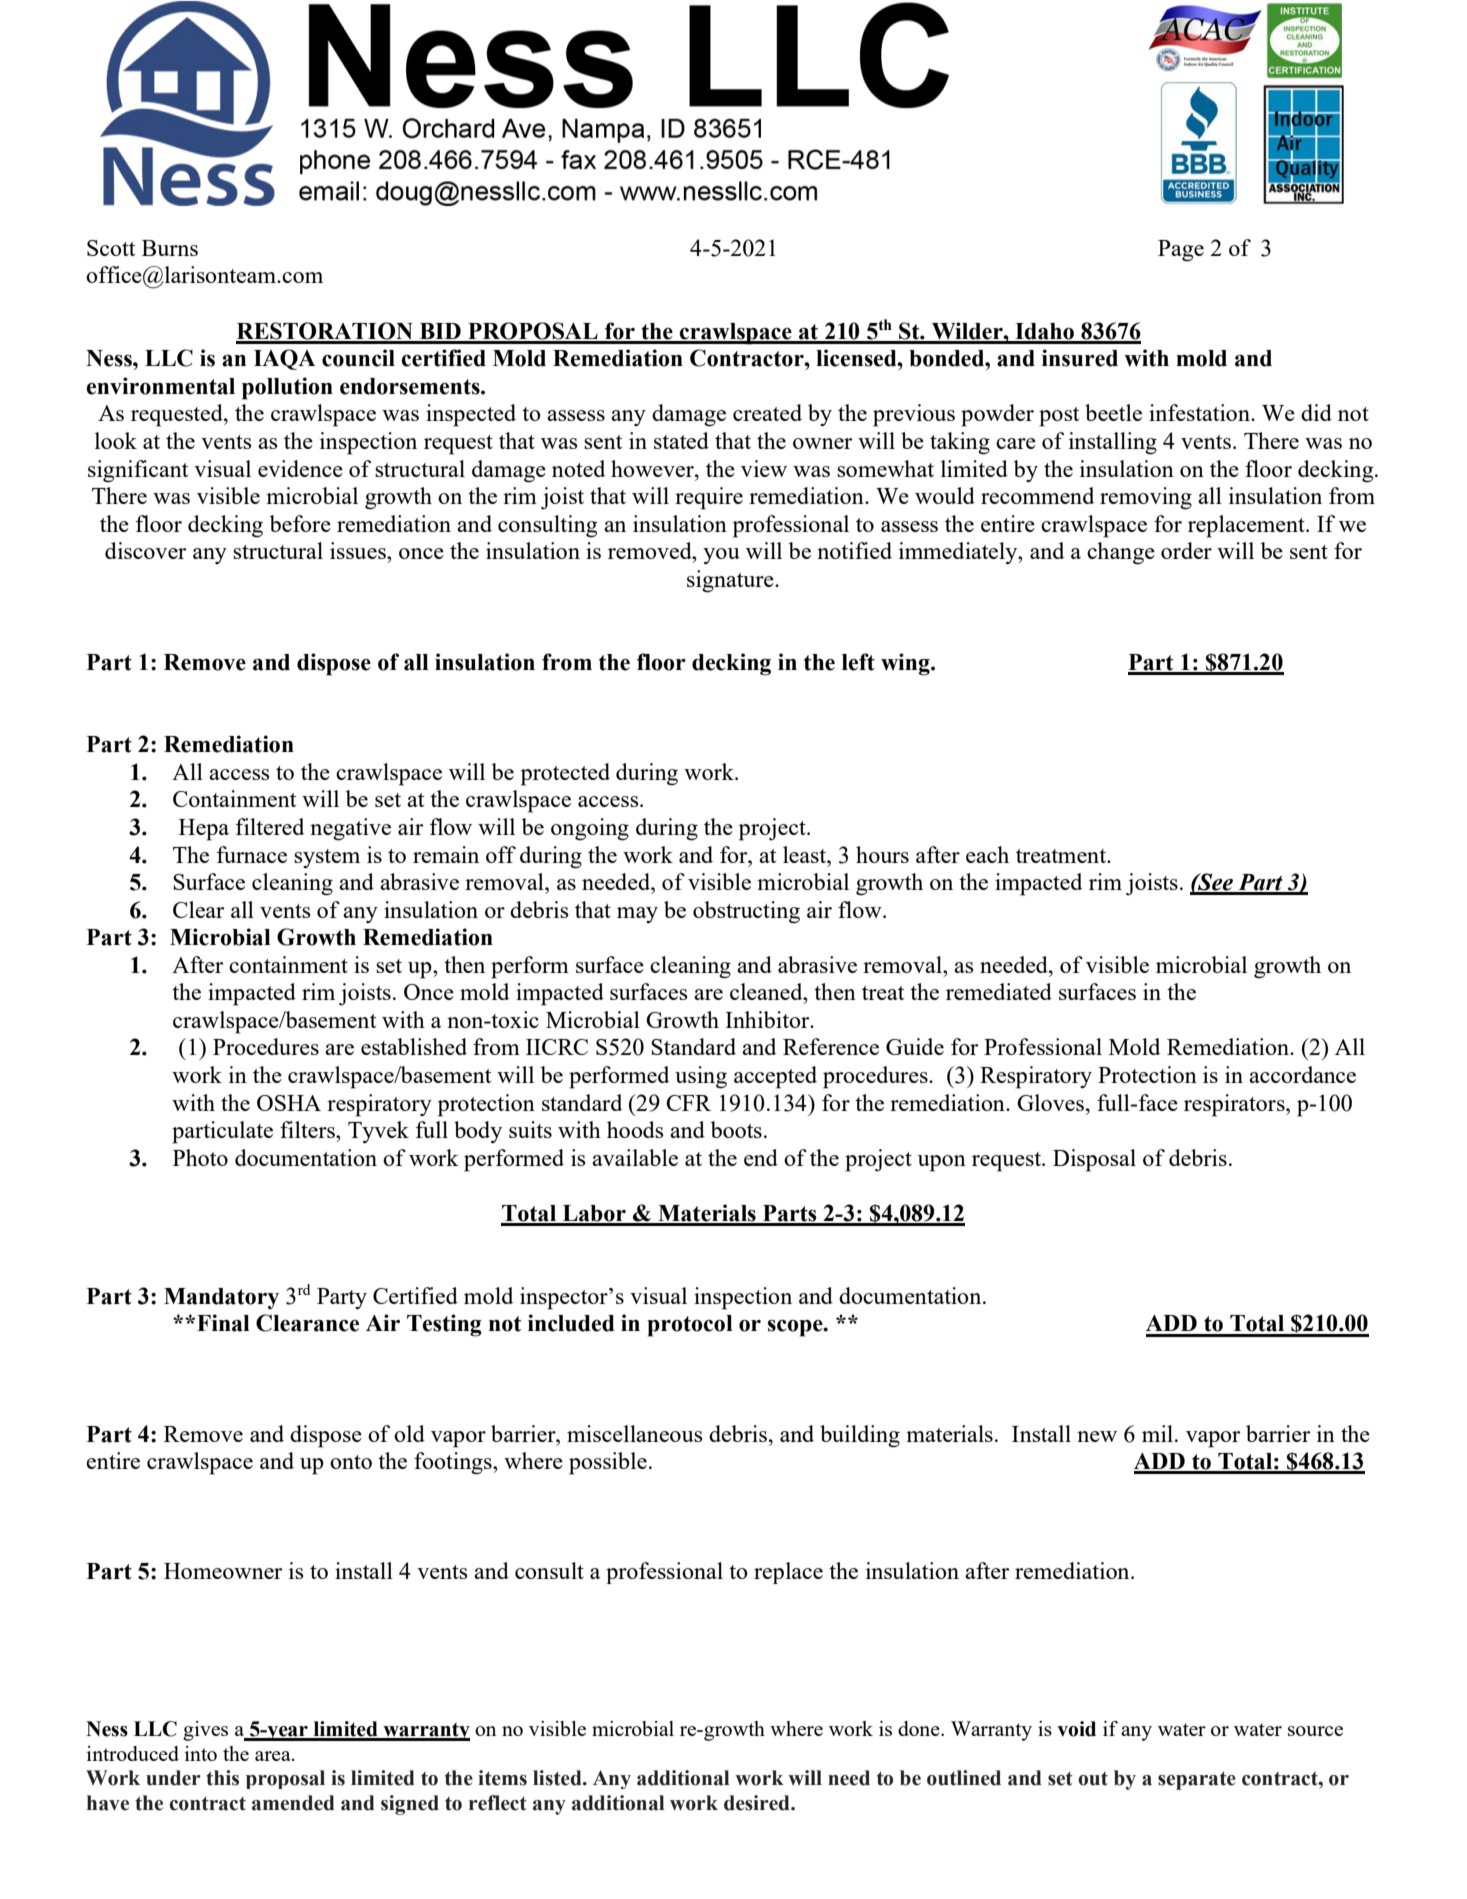 This screenshot has width=1467, height=1899. Describe the element at coordinates (359, 550) in the screenshot. I see `issues` at that location.
